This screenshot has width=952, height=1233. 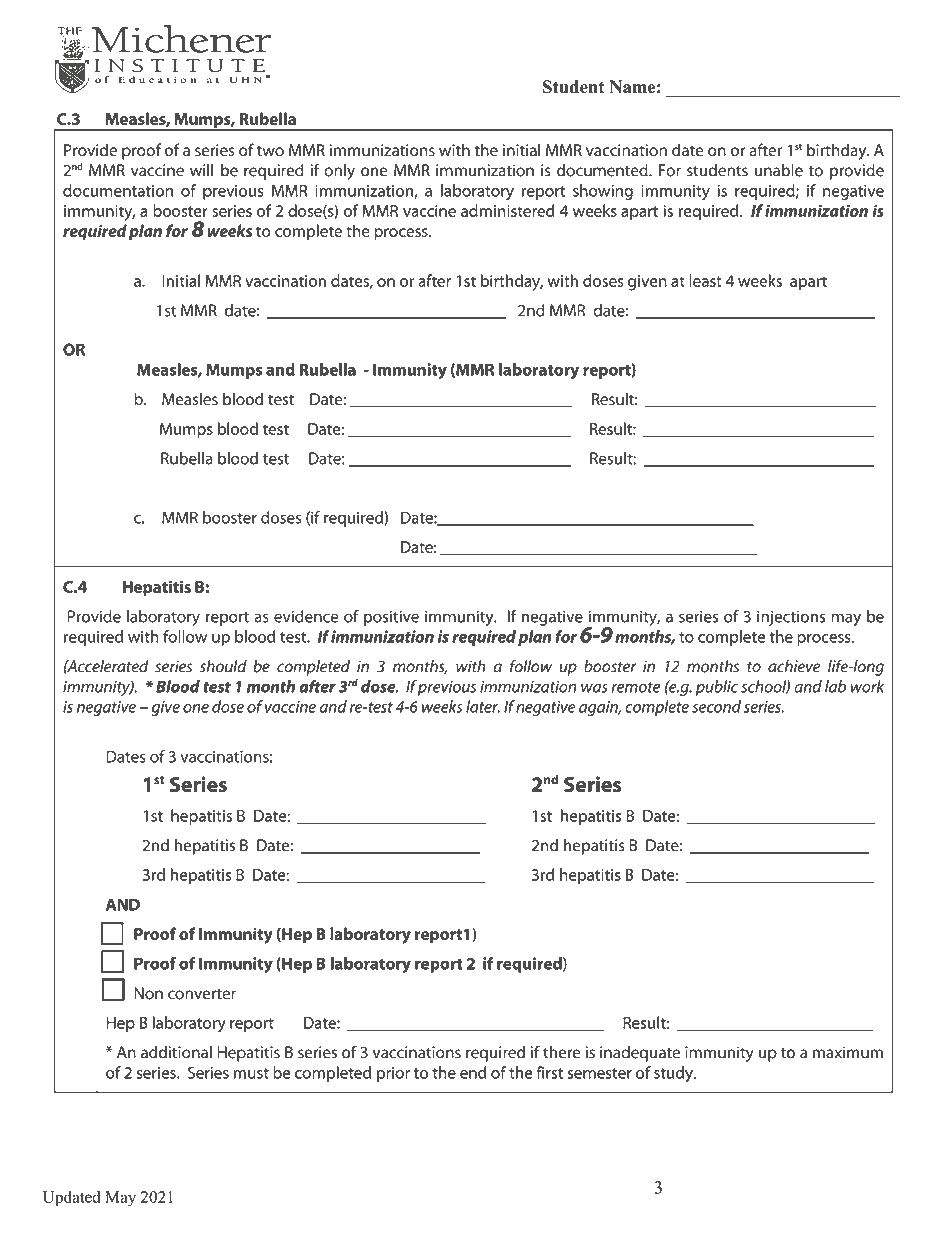 What do you see at coordinates (391, 618) in the screenshot?
I see `positive` at bounding box center [391, 618].
